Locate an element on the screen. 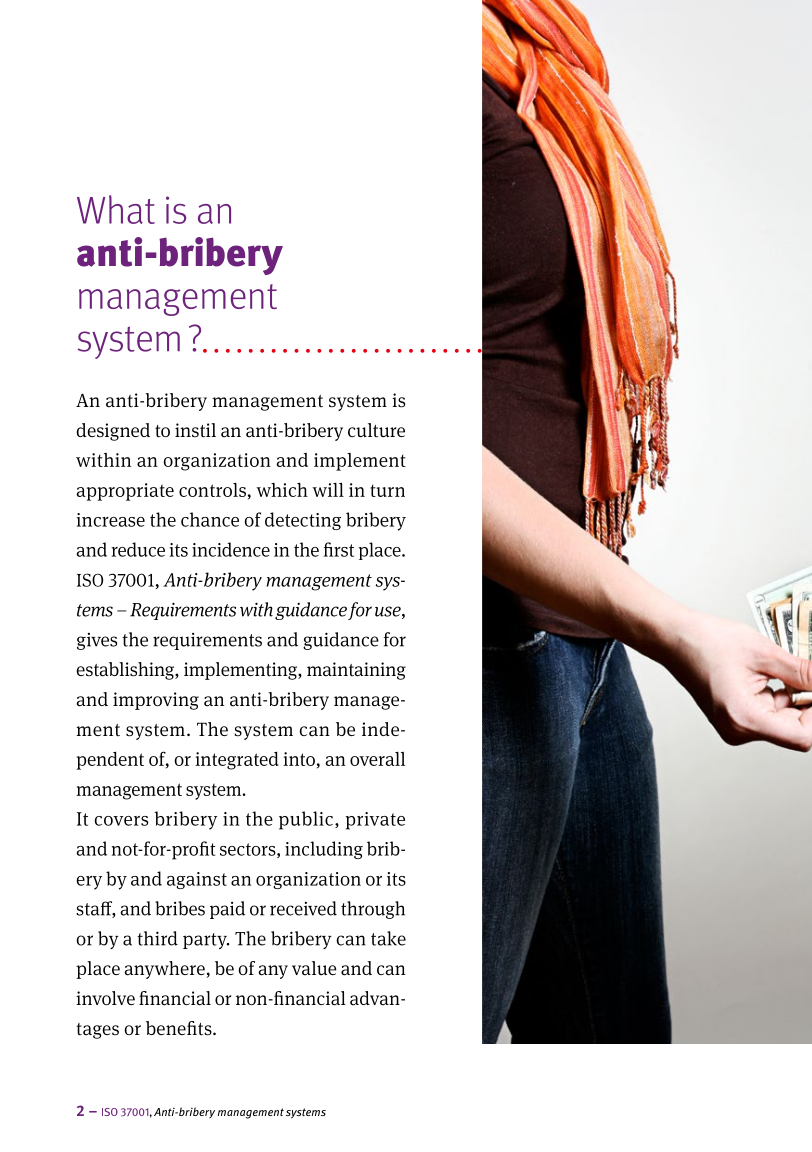  involve is located at coordinates (105, 998).
